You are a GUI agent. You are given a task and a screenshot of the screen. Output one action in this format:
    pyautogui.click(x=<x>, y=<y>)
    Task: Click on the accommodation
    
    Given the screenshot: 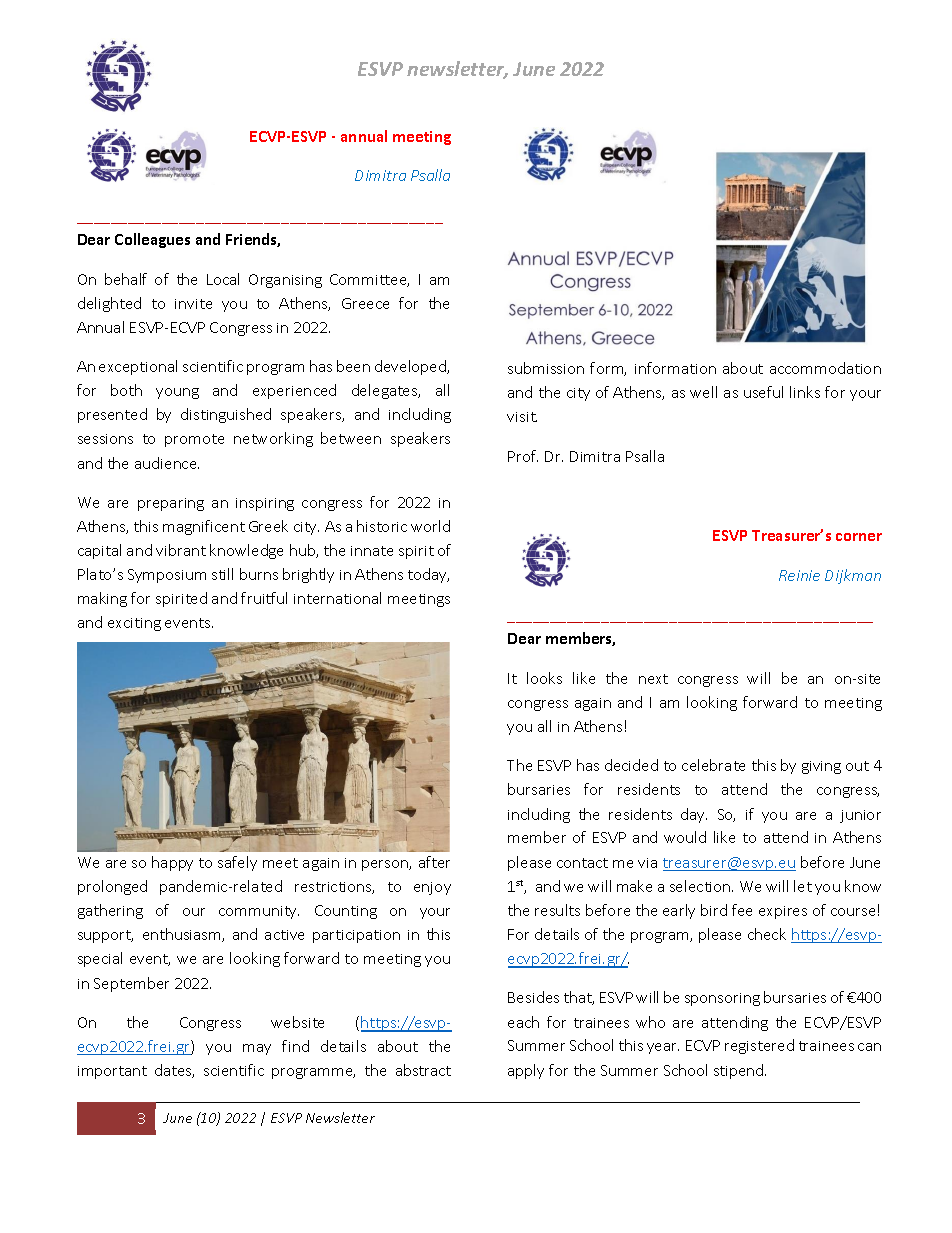 What is the action you would take?
    pyautogui.click(x=825, y=368)
